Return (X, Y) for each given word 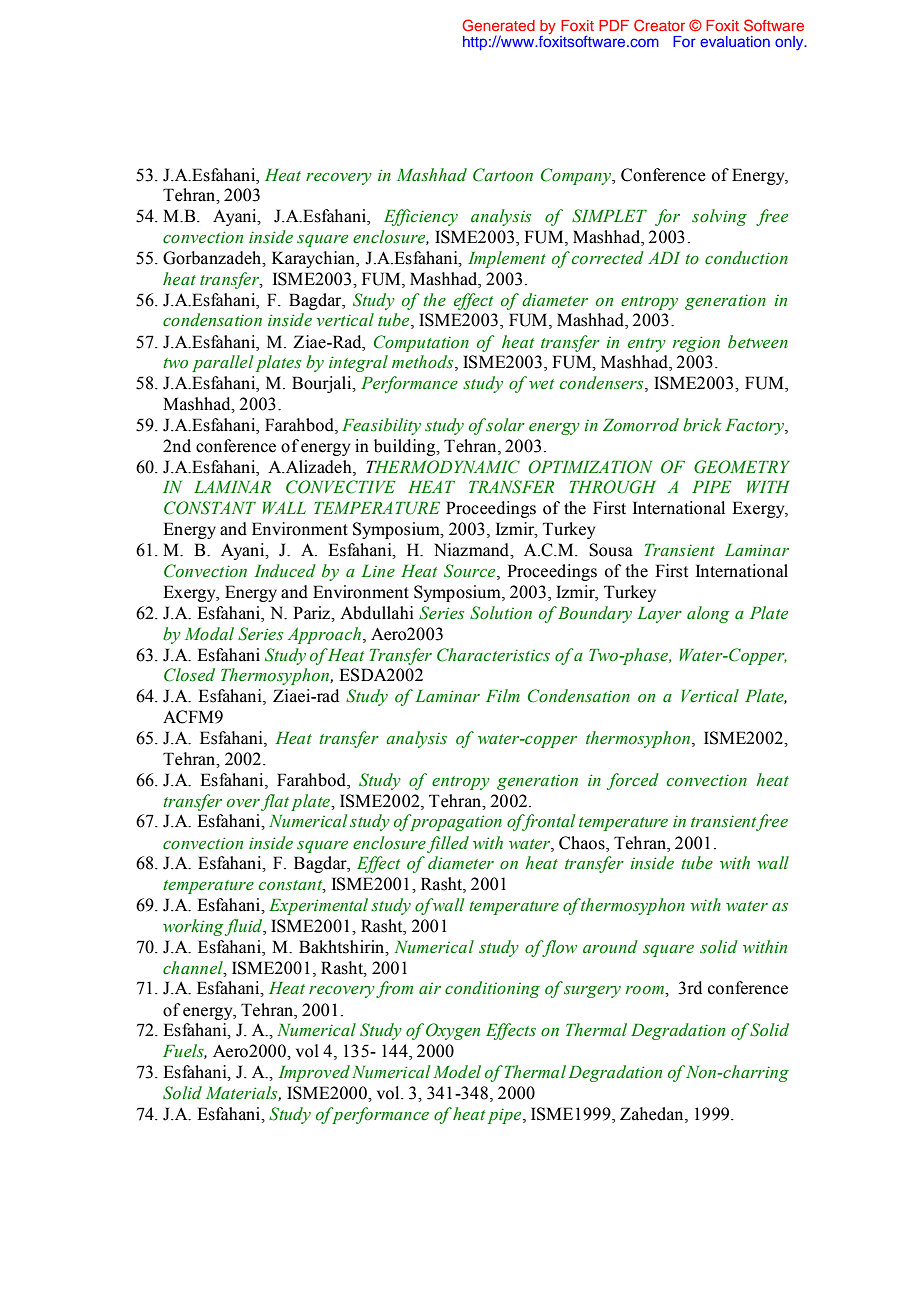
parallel (223, 363)
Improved (314, 1073)
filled (448, 844)
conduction (746, 258)
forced (633, 781)
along (708, 614)
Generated (498, 25)
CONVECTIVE (341, 487)
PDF (614, 25)
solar (505, 425)
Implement (507, 259)
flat (275, 802)
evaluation (735, 41)
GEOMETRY (742, 467)
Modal (209, 634)
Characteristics (493, 655)
